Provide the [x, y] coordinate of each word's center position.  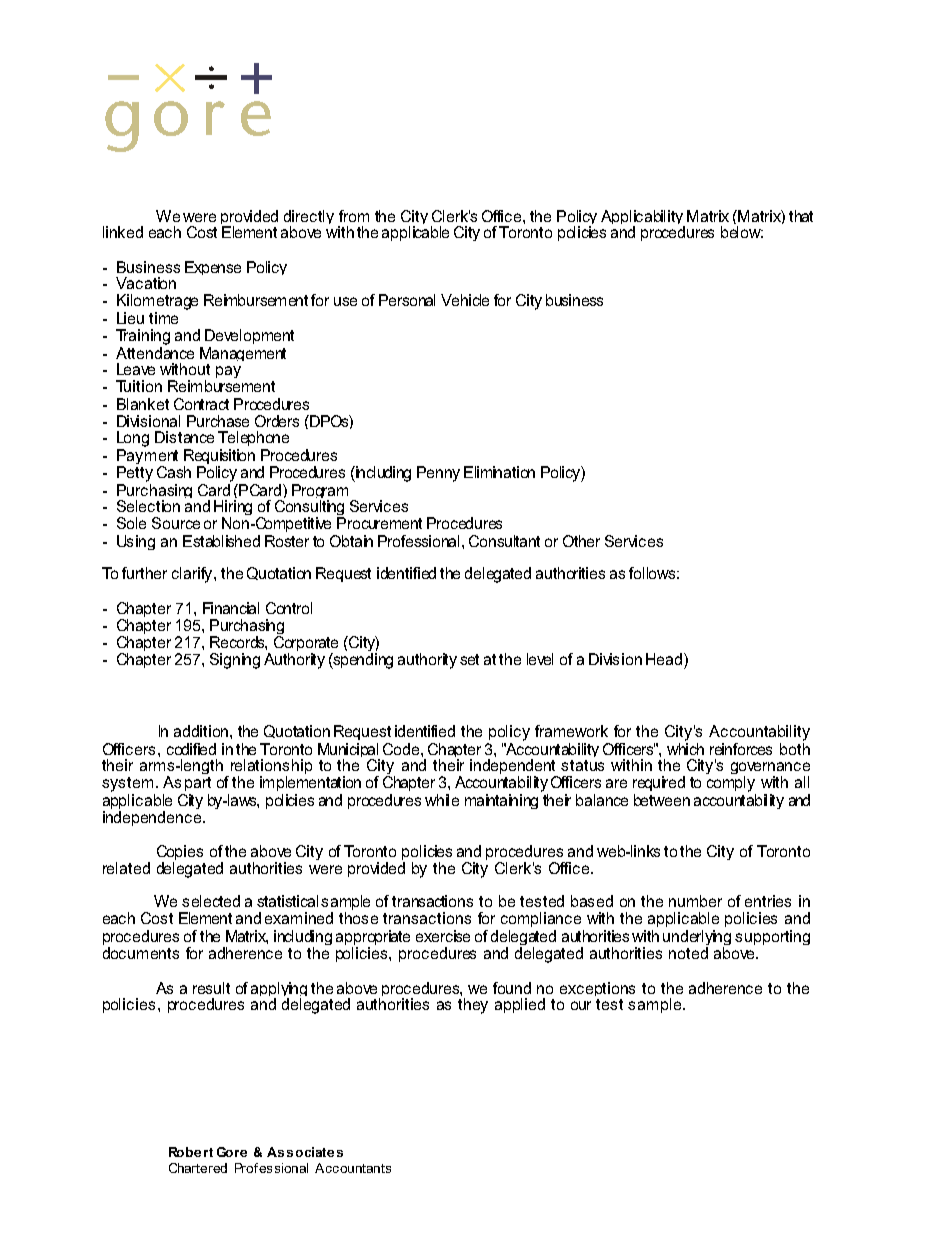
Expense [213, 268]
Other [581, 541]
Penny [438, 474]
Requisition [219, 456]
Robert [191, 1152]
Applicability [643, 219]
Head [665, 659]
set [469, 659]
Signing [235, 661]
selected [211, 901]
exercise [443, 936]
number [695, 901]
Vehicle [465, 300]
